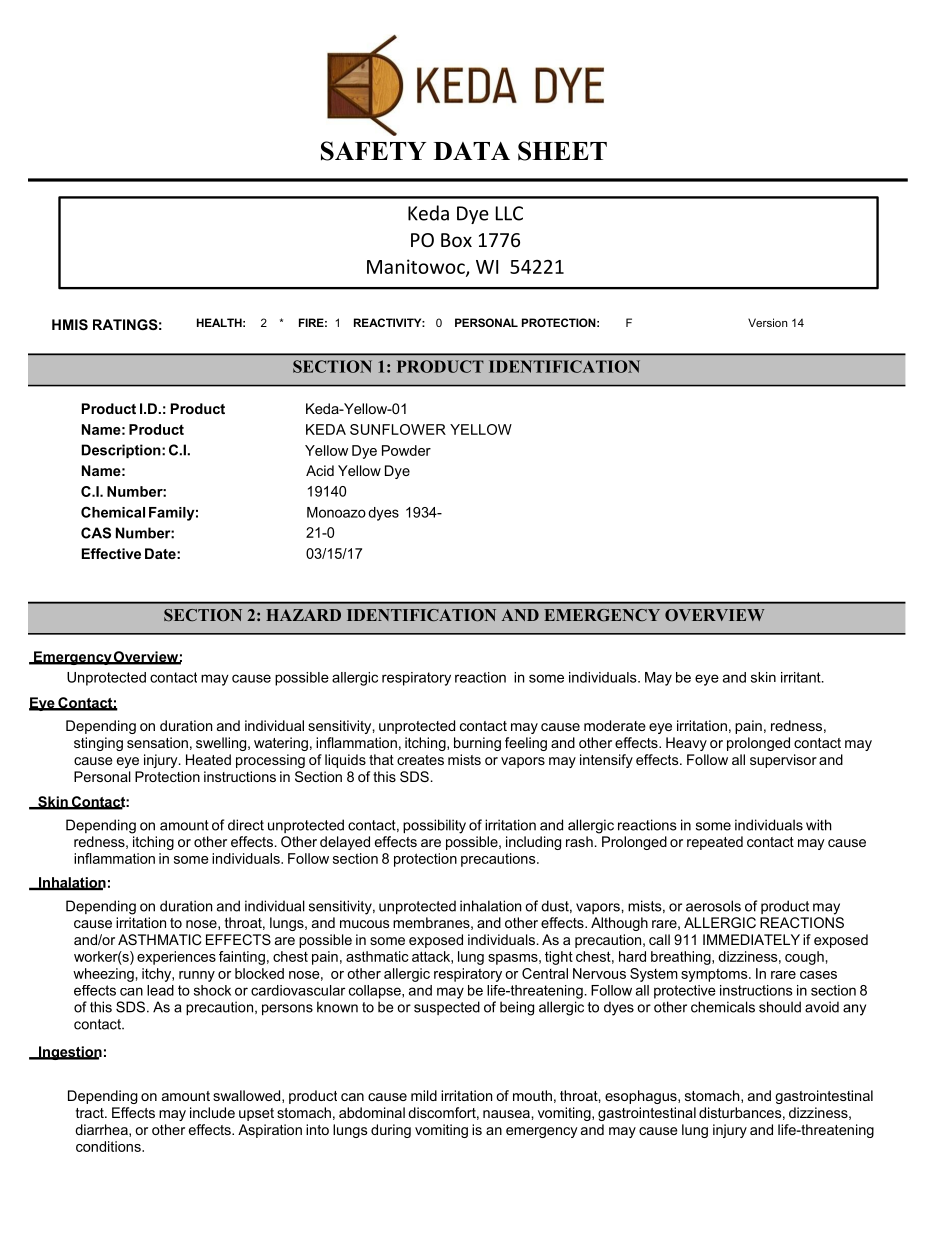 Image resolution: width=952 pixels, height=1233 pixels. What do you see at coordinates (212, 1112) in the image?
I see `include` at bounding box center [212, 1112].
